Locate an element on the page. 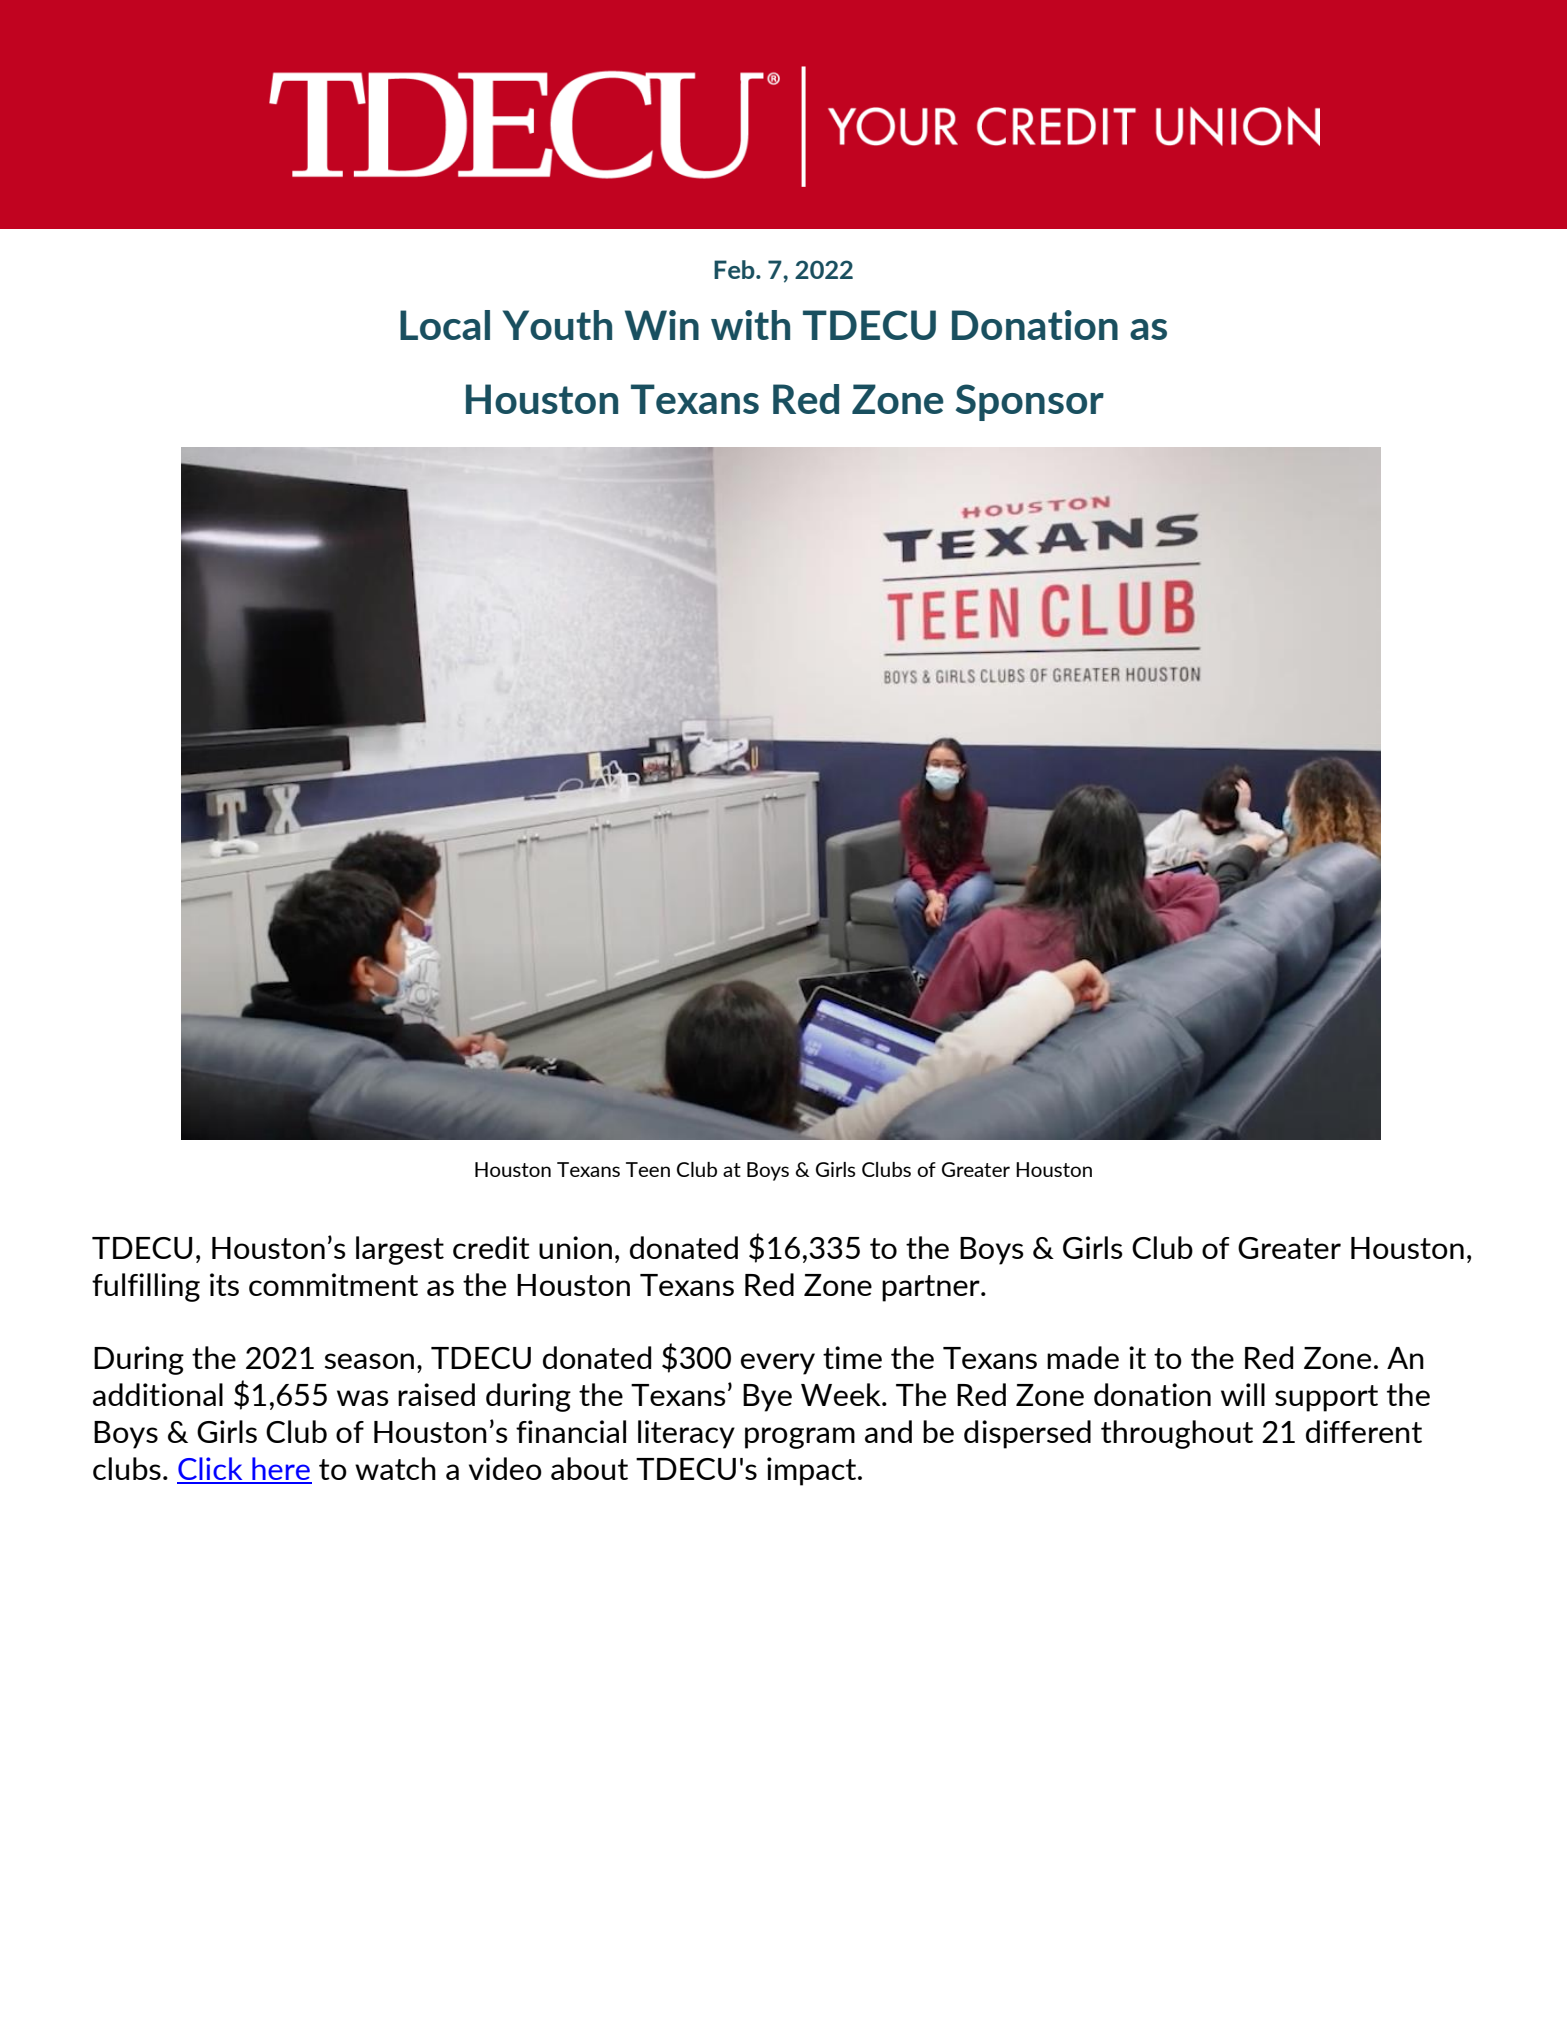  program is located at coordinates (800, 1438).
